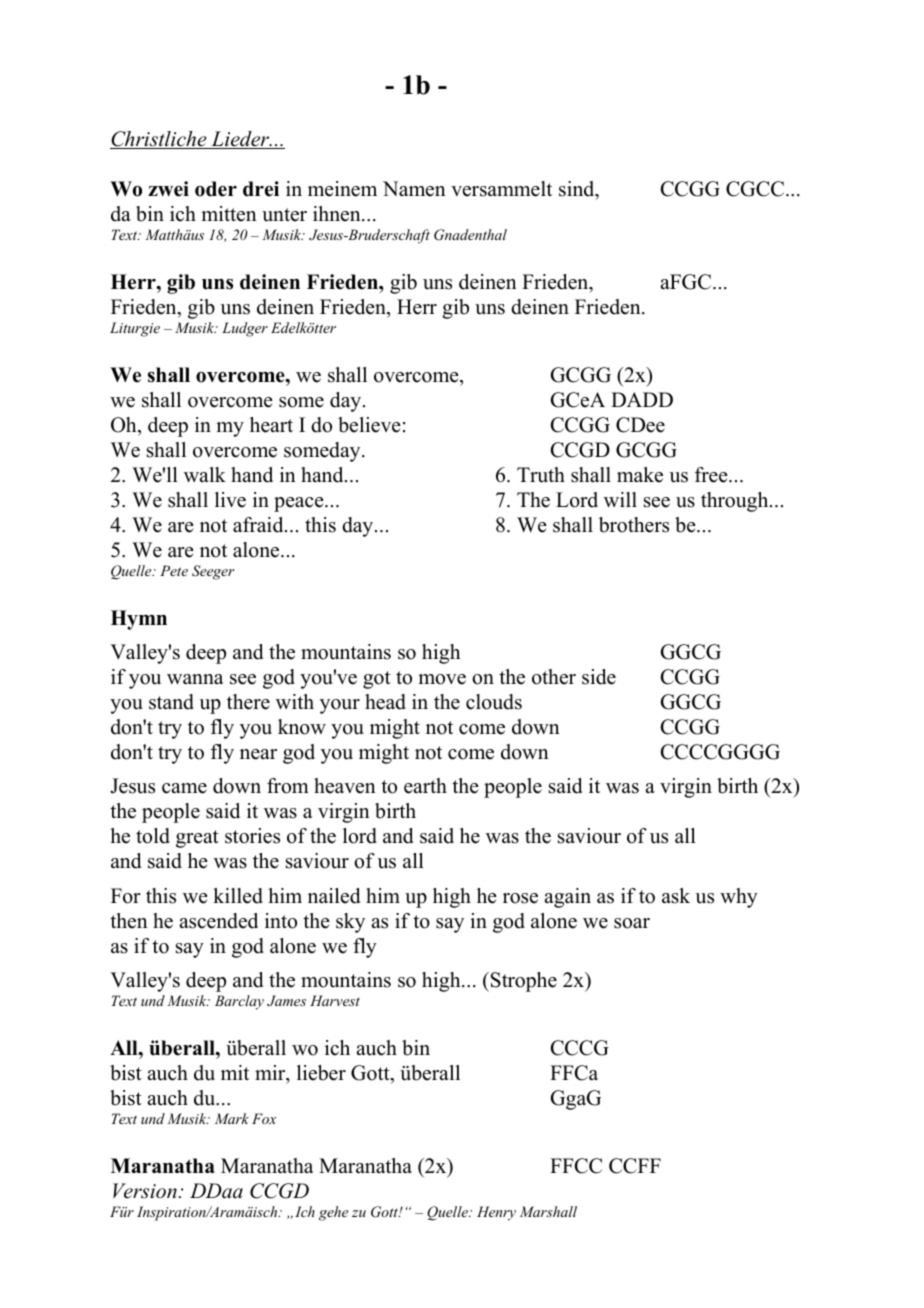  I want to click on soar, so click(632, 923).
